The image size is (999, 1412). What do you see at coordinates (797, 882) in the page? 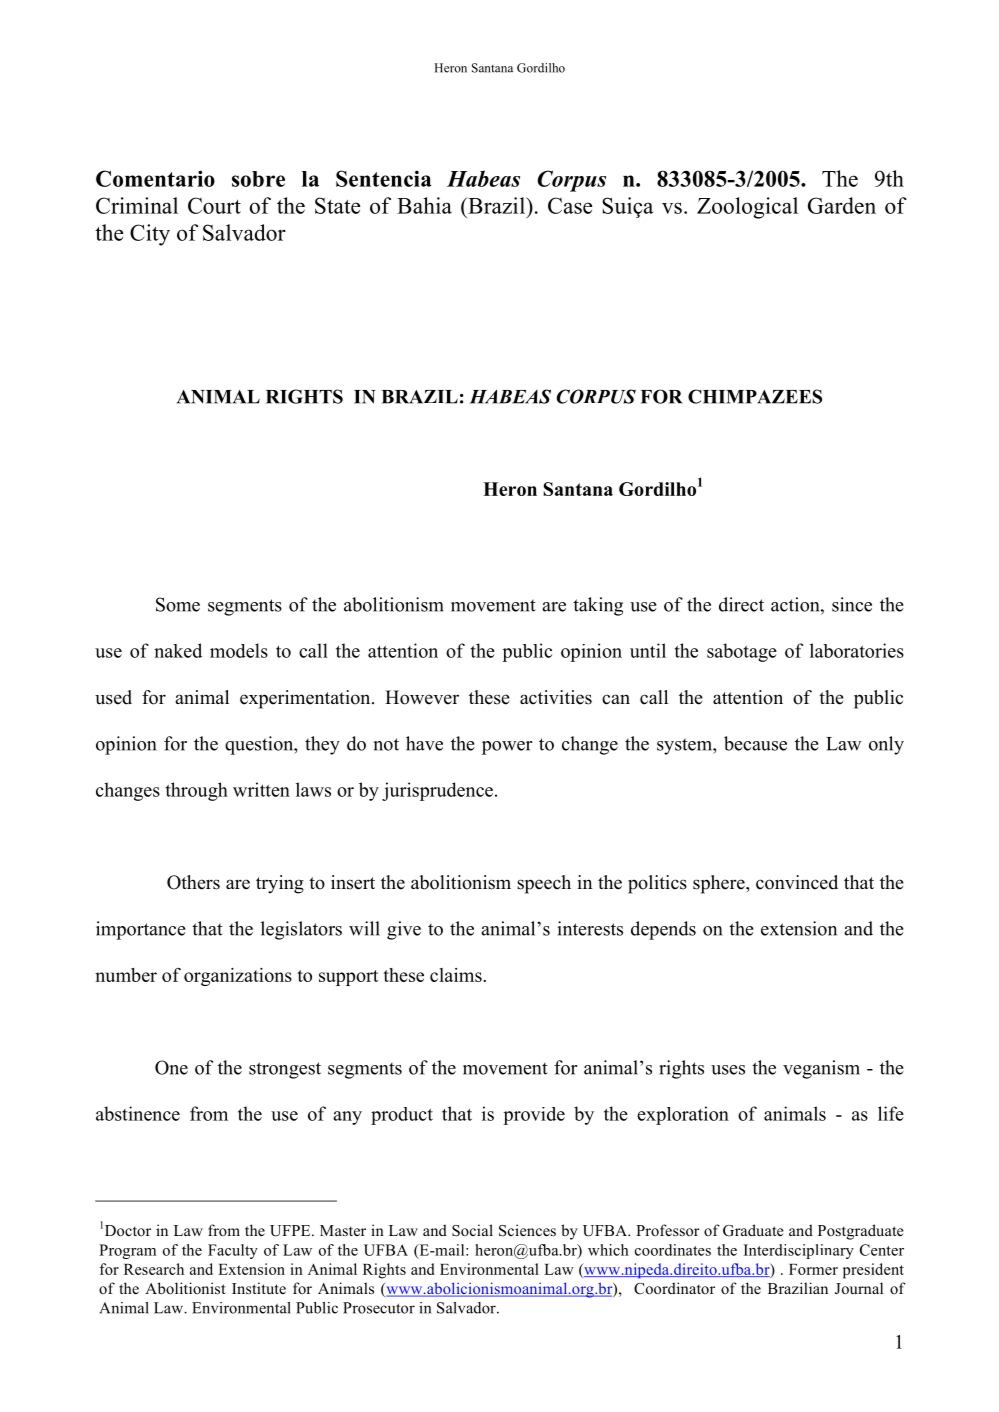
I see `convinced` at bounding box center [797, 882].
